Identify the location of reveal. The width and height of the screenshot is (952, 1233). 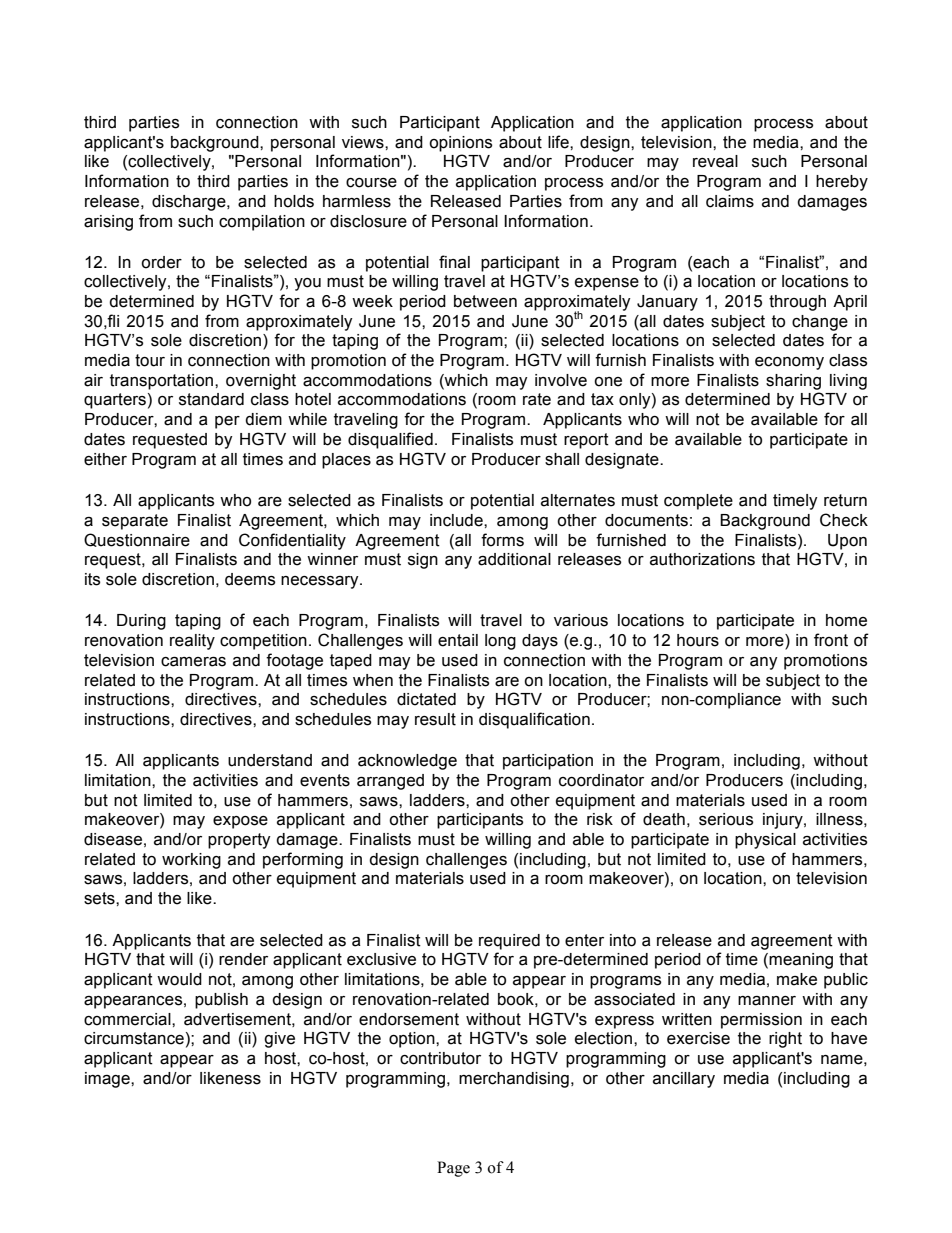
(715, 161).
